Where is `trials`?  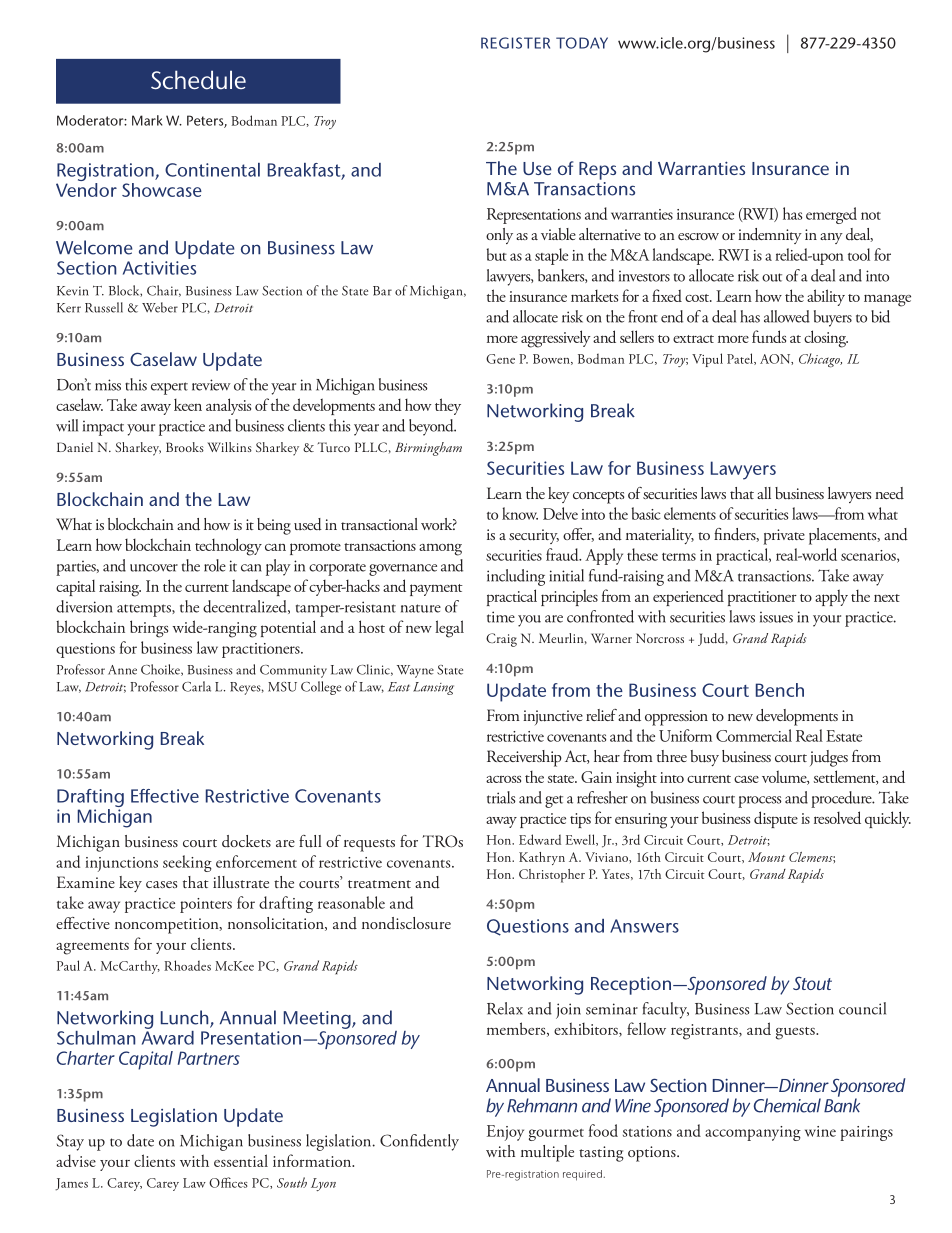 trials is located at coordinates (501, 797).
